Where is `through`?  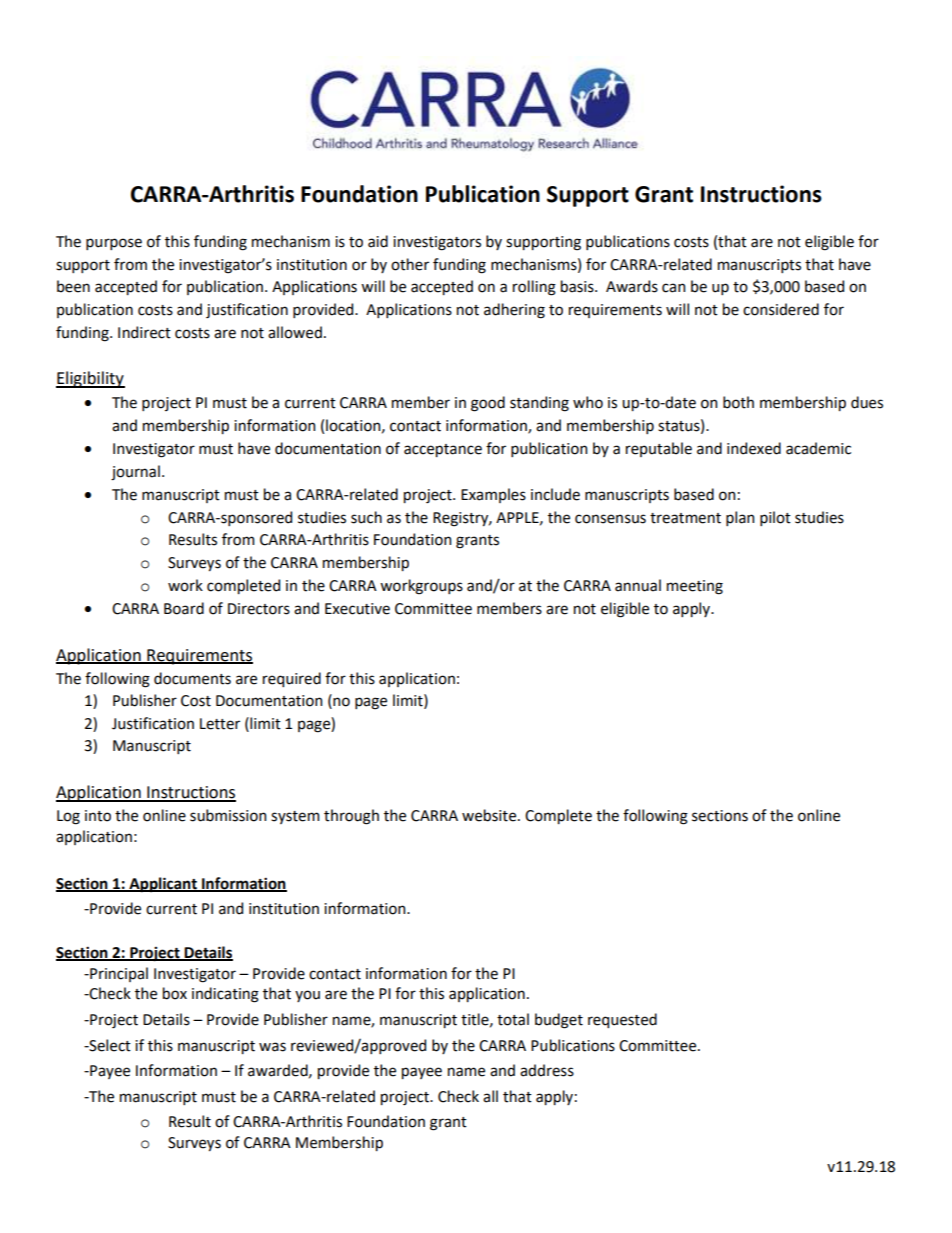 through is located at coordinates (351, 817).
